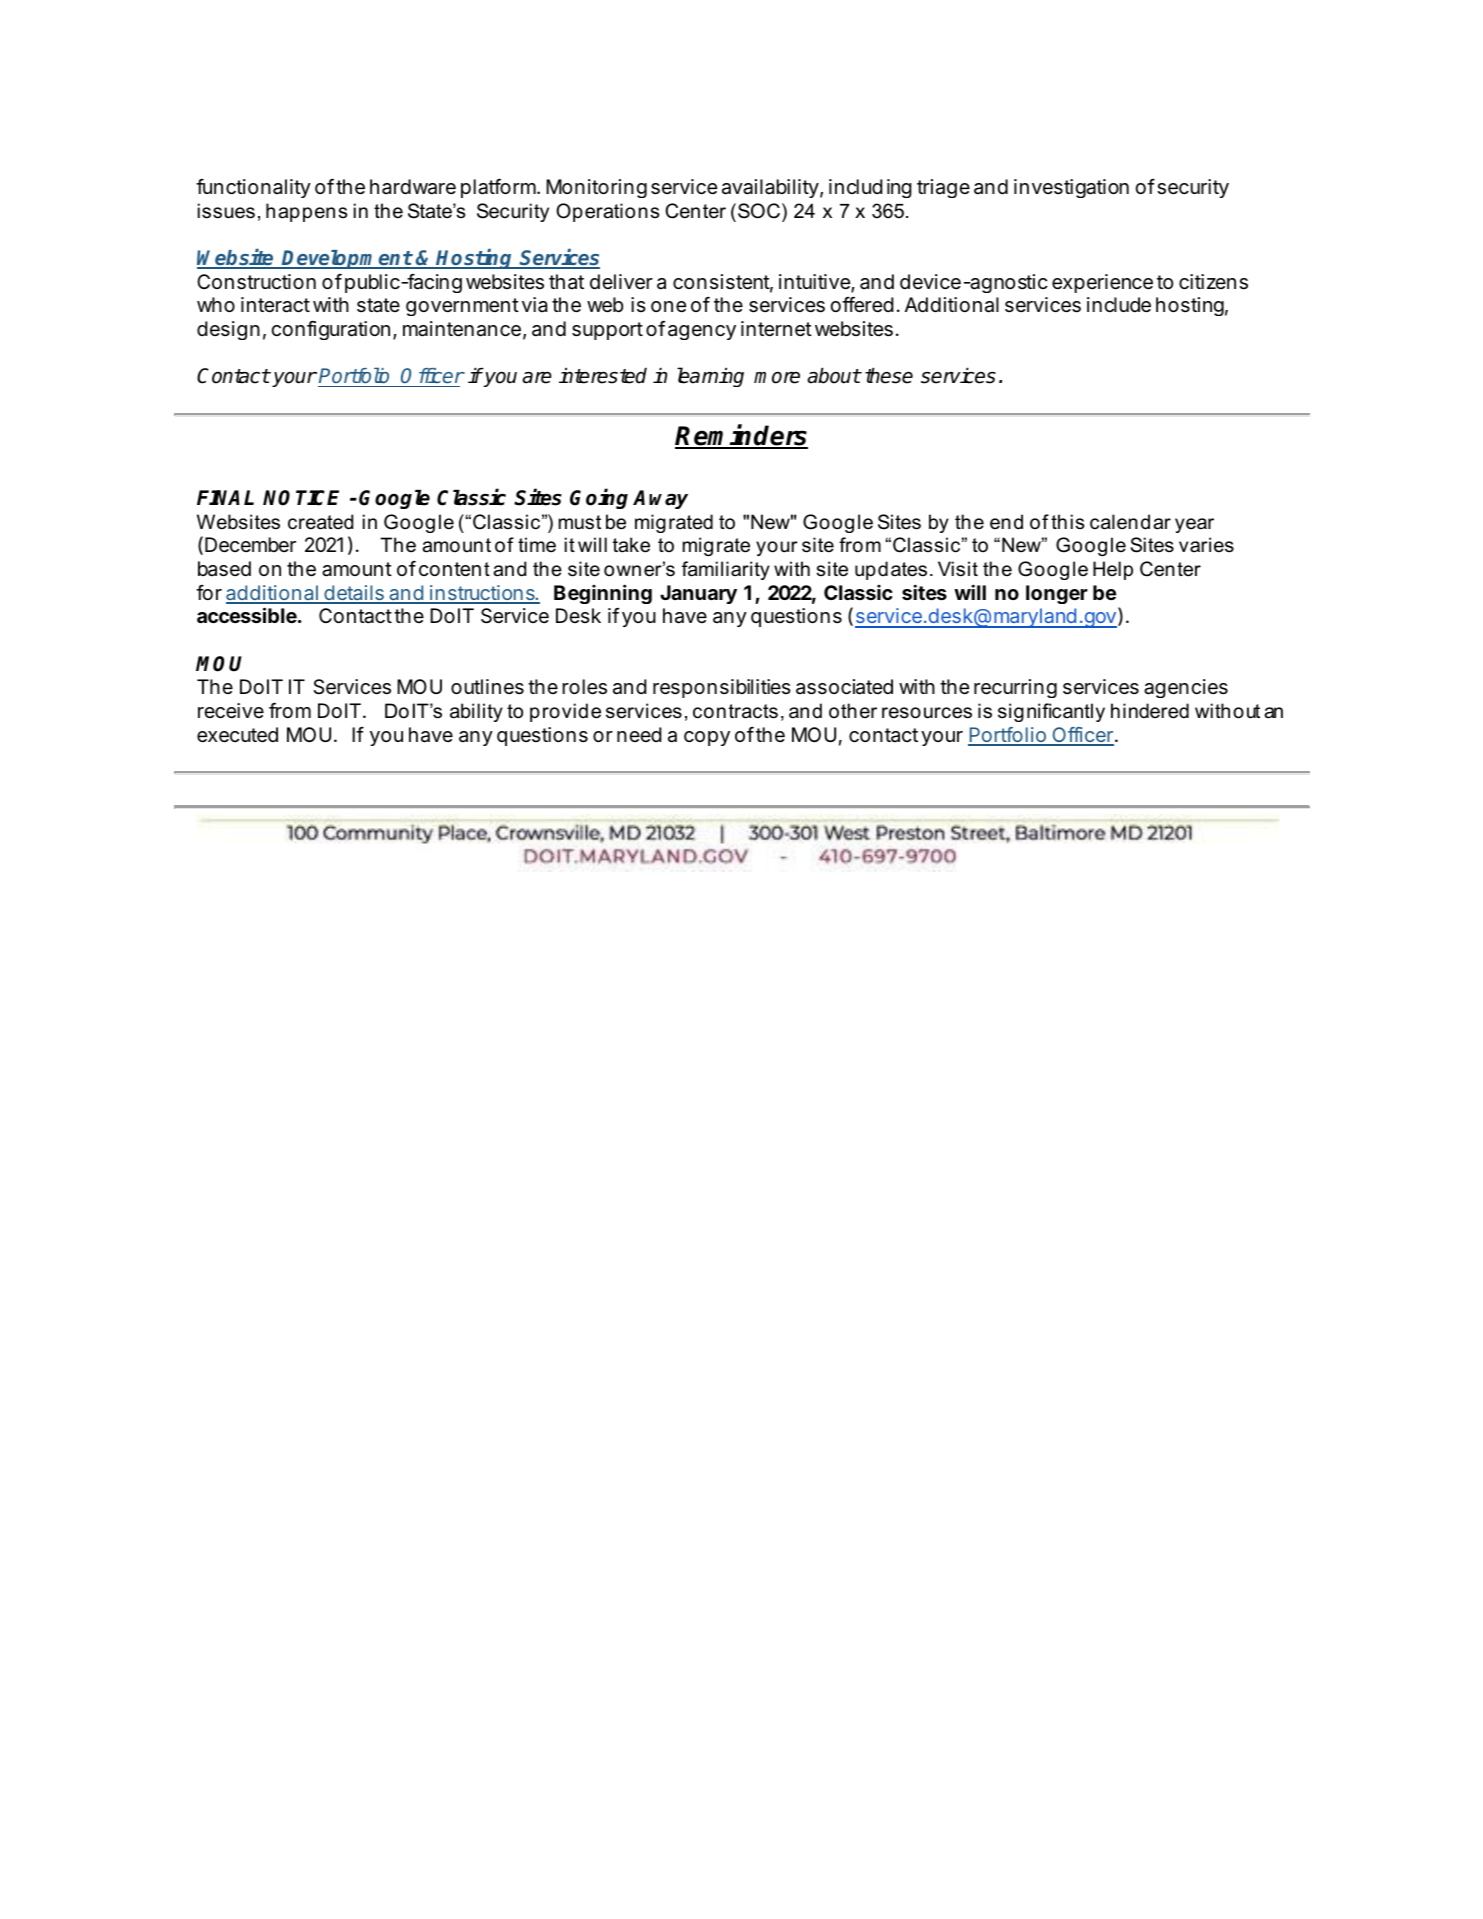 The image size is (1483, 1919). What do you see at coordinates (698, 594) in the document?
I see `January` at bounding box center [698, 594].
